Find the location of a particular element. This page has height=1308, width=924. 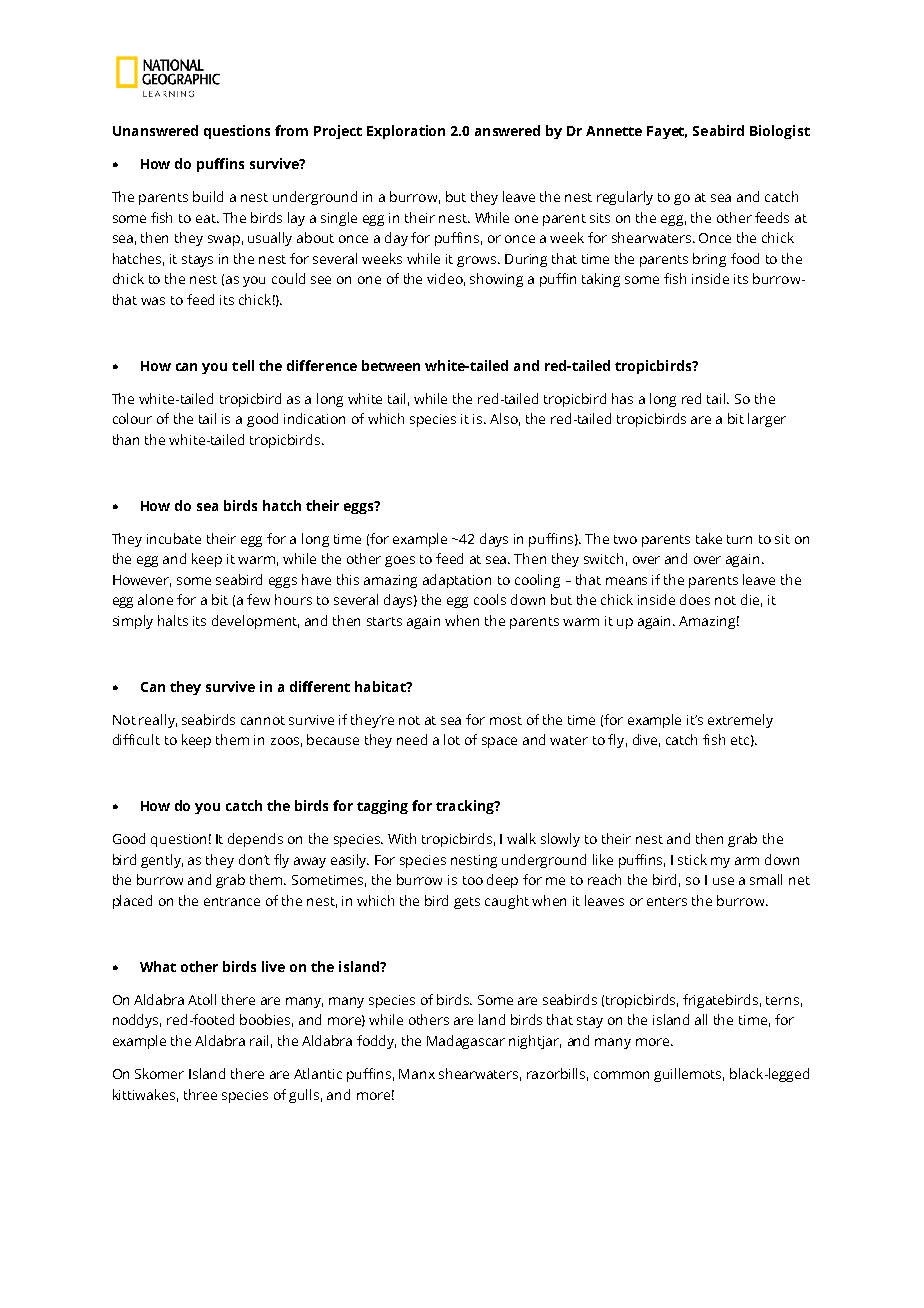

Biologist is located at coordinates (780, 132).
